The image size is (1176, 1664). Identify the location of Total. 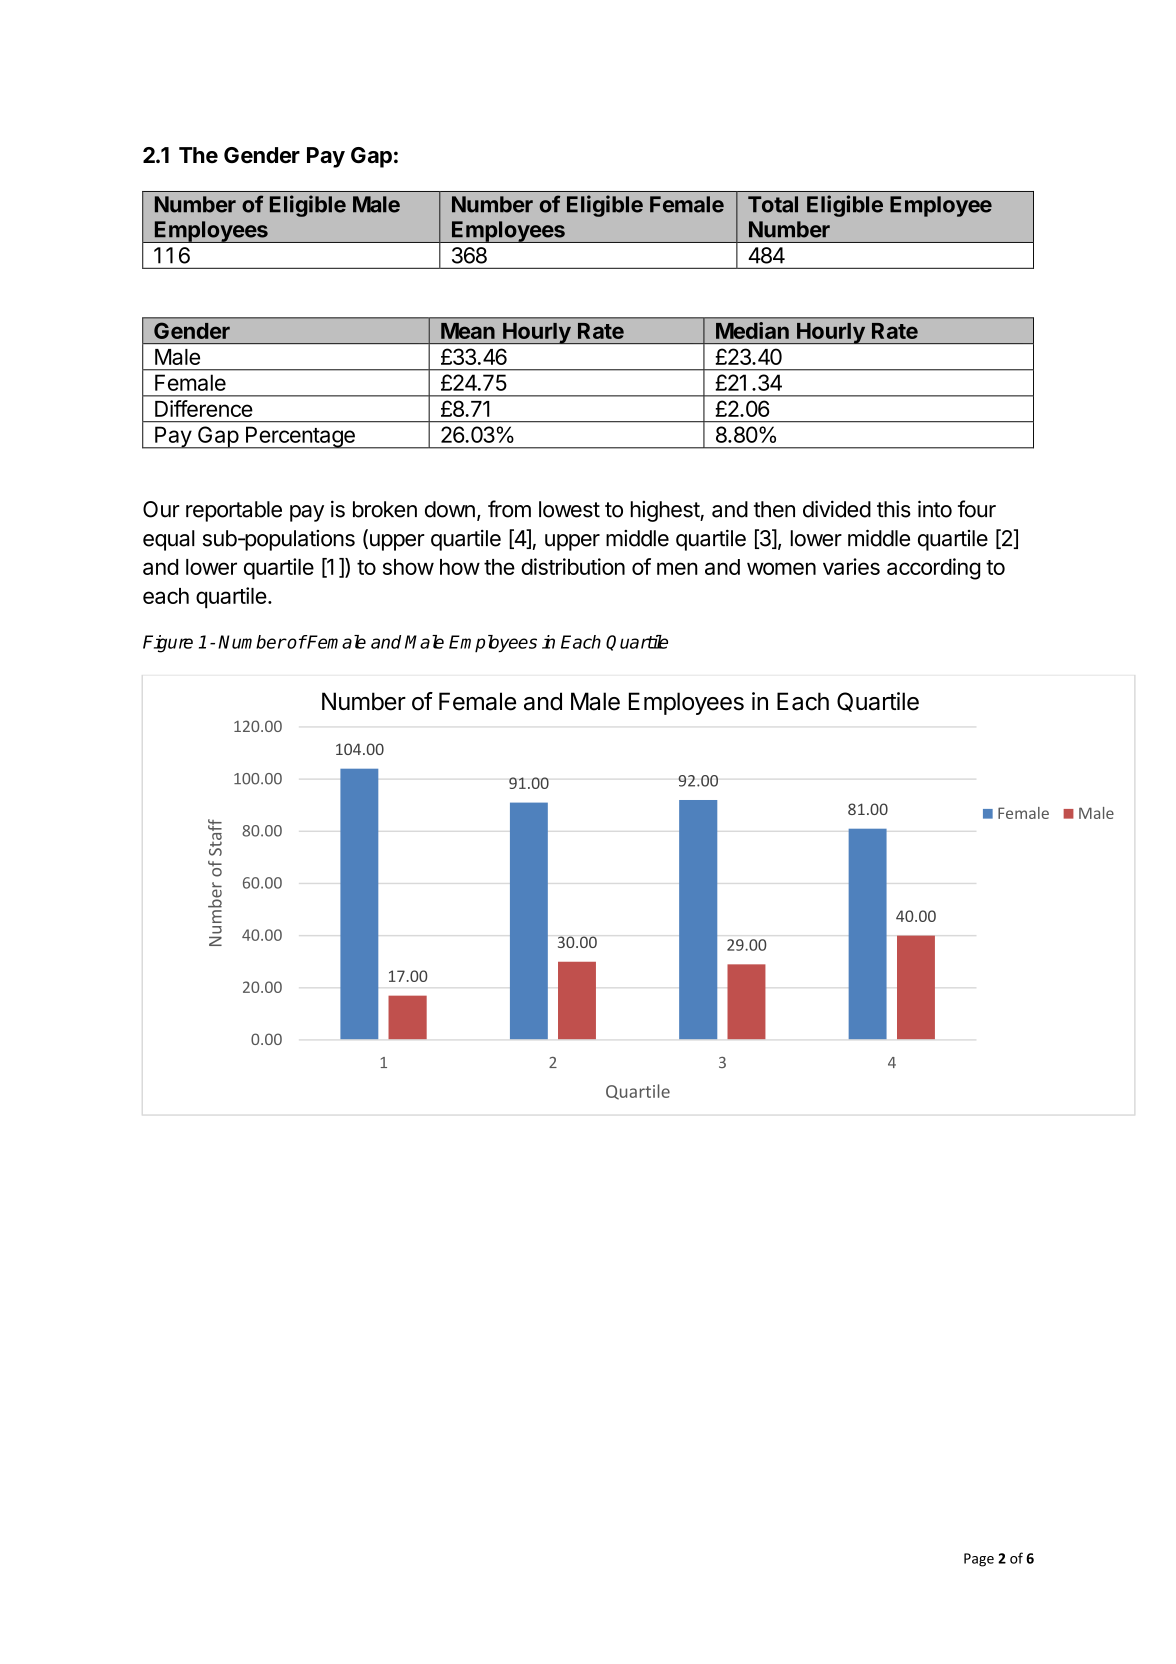
(773, 204).
